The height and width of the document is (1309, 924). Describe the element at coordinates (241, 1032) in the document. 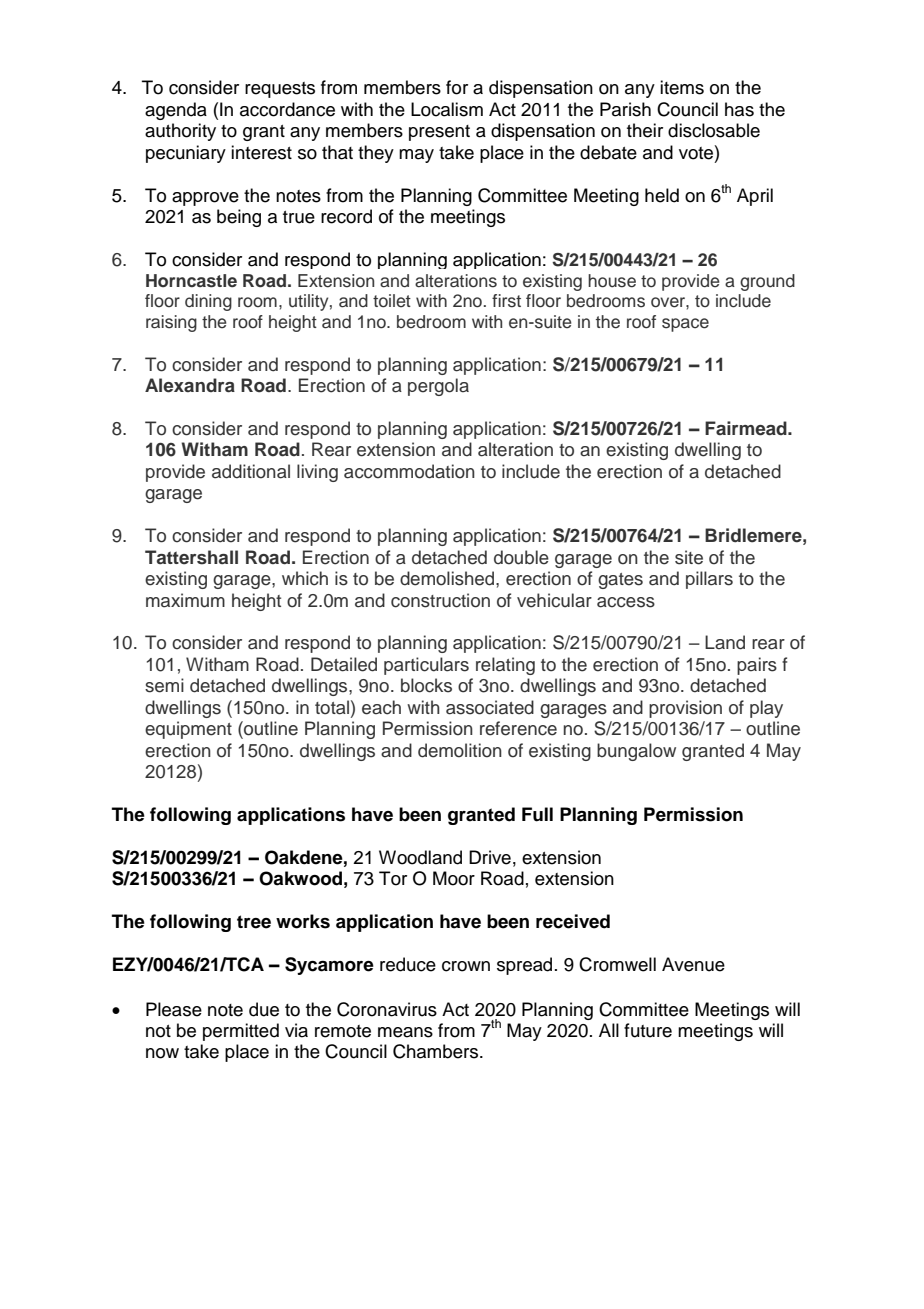

I see `permitted` at that location.
